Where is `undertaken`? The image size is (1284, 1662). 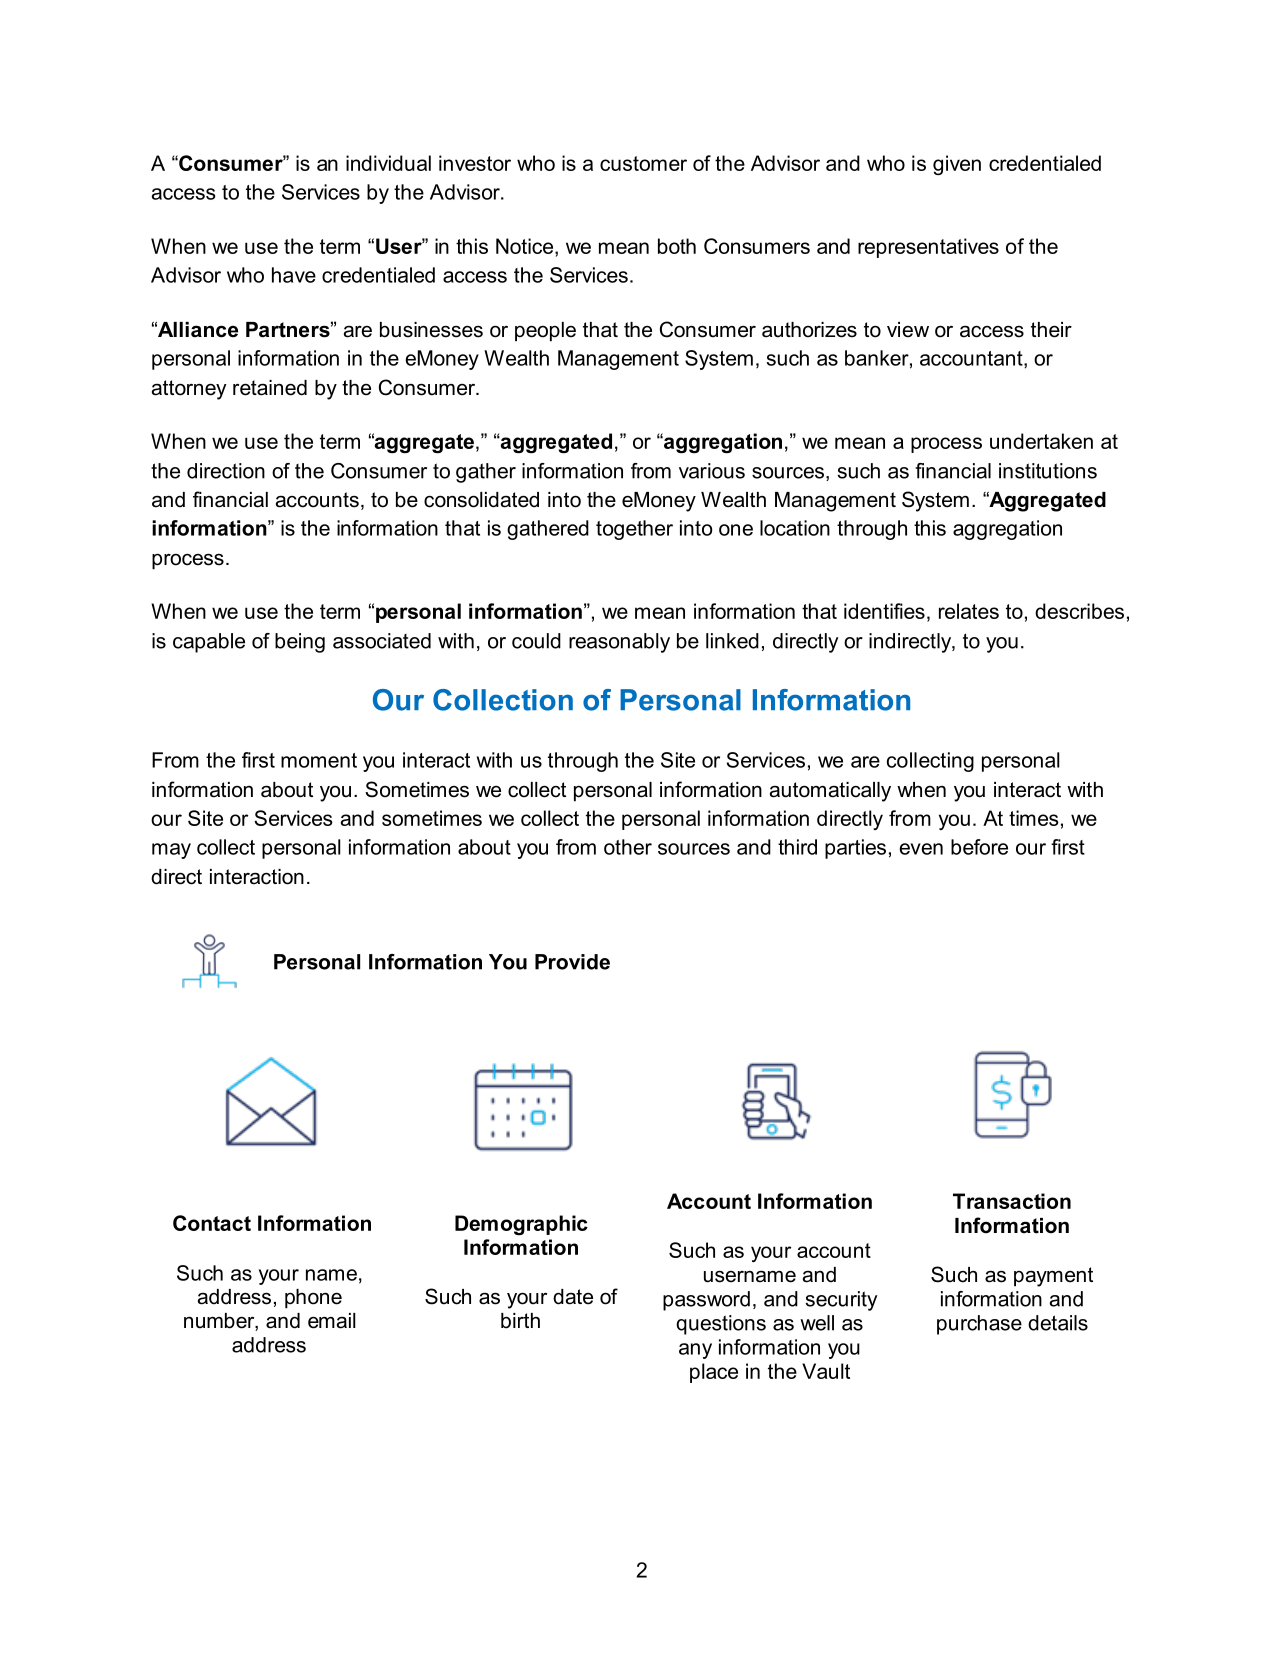 undertaken is located at coordinates (1041, 441).
